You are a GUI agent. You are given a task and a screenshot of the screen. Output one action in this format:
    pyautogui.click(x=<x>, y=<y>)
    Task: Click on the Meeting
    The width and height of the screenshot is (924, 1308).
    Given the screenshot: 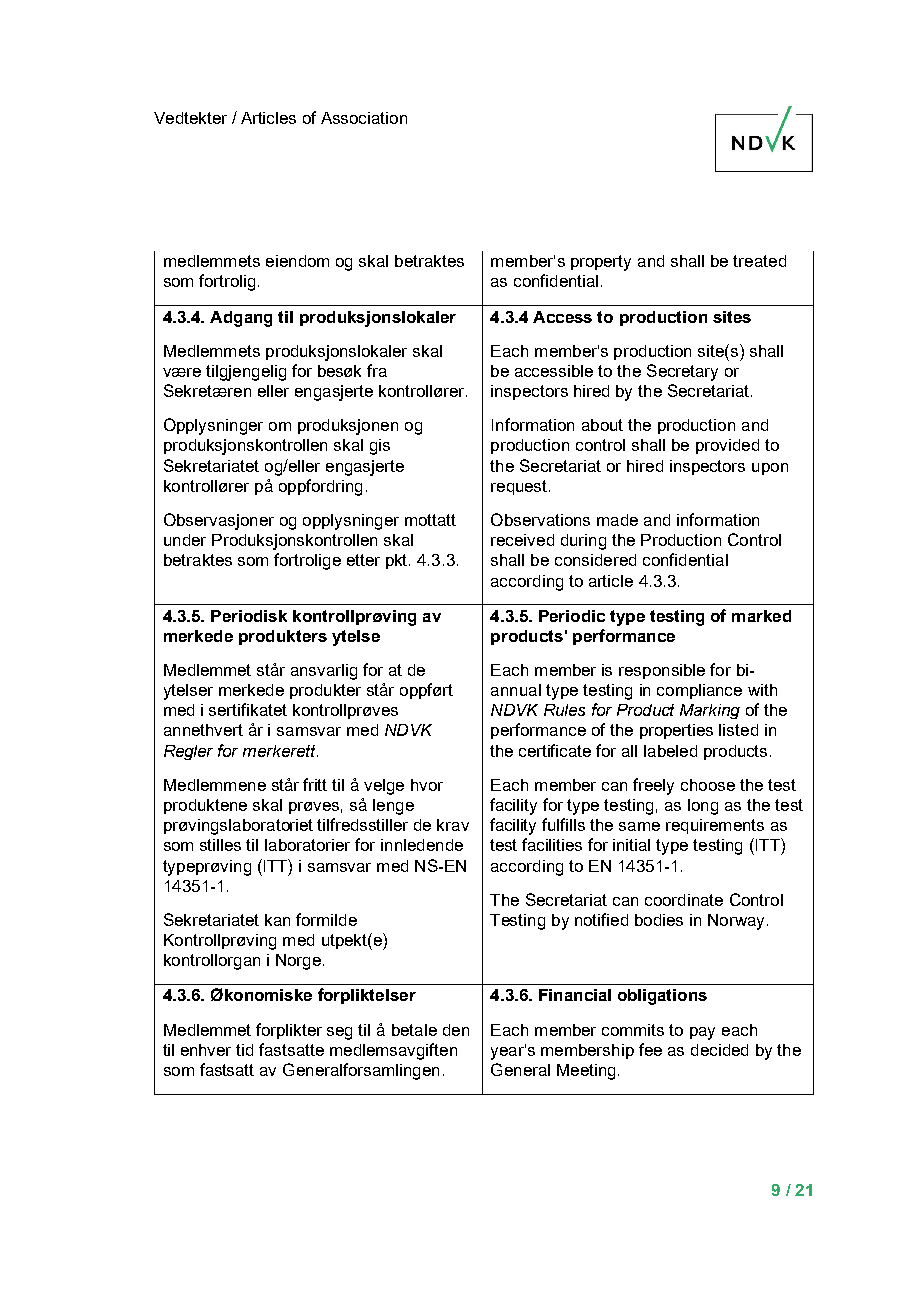 What is the action you would take?
    pyautogui.click(x=586, y=1072)
